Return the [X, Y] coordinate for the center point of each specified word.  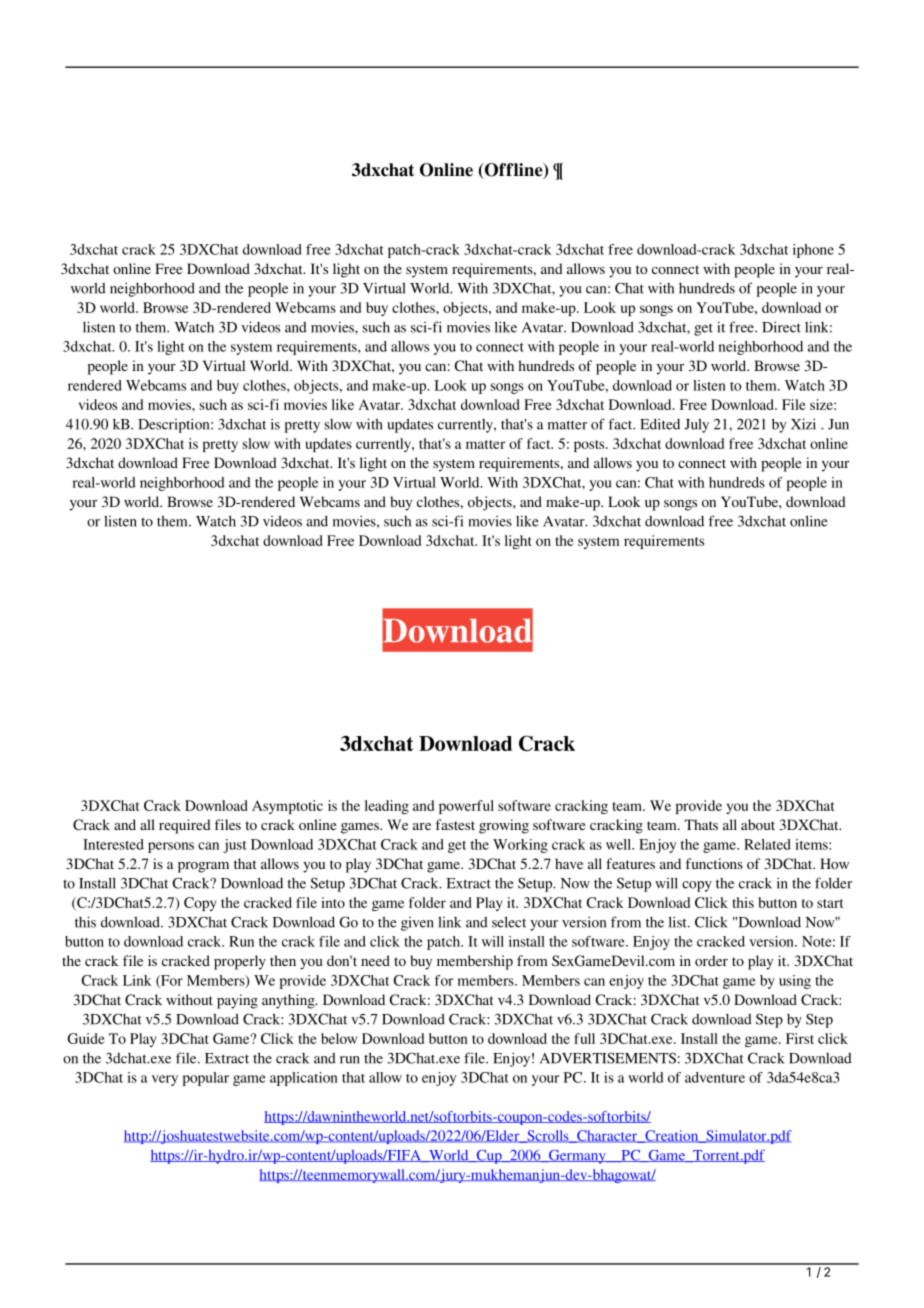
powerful [466, 807]
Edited [660, 424]
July [696, 426]
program [203, 867]
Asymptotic [287, 807]
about [758, 824]
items [812, 844]
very [165, 1080]
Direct [781, 327]
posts [590, 446]
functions [714, 863]
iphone [813, 251]
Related [767, 844]
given [417, 924]
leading [387, 807]
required [185, 826]
